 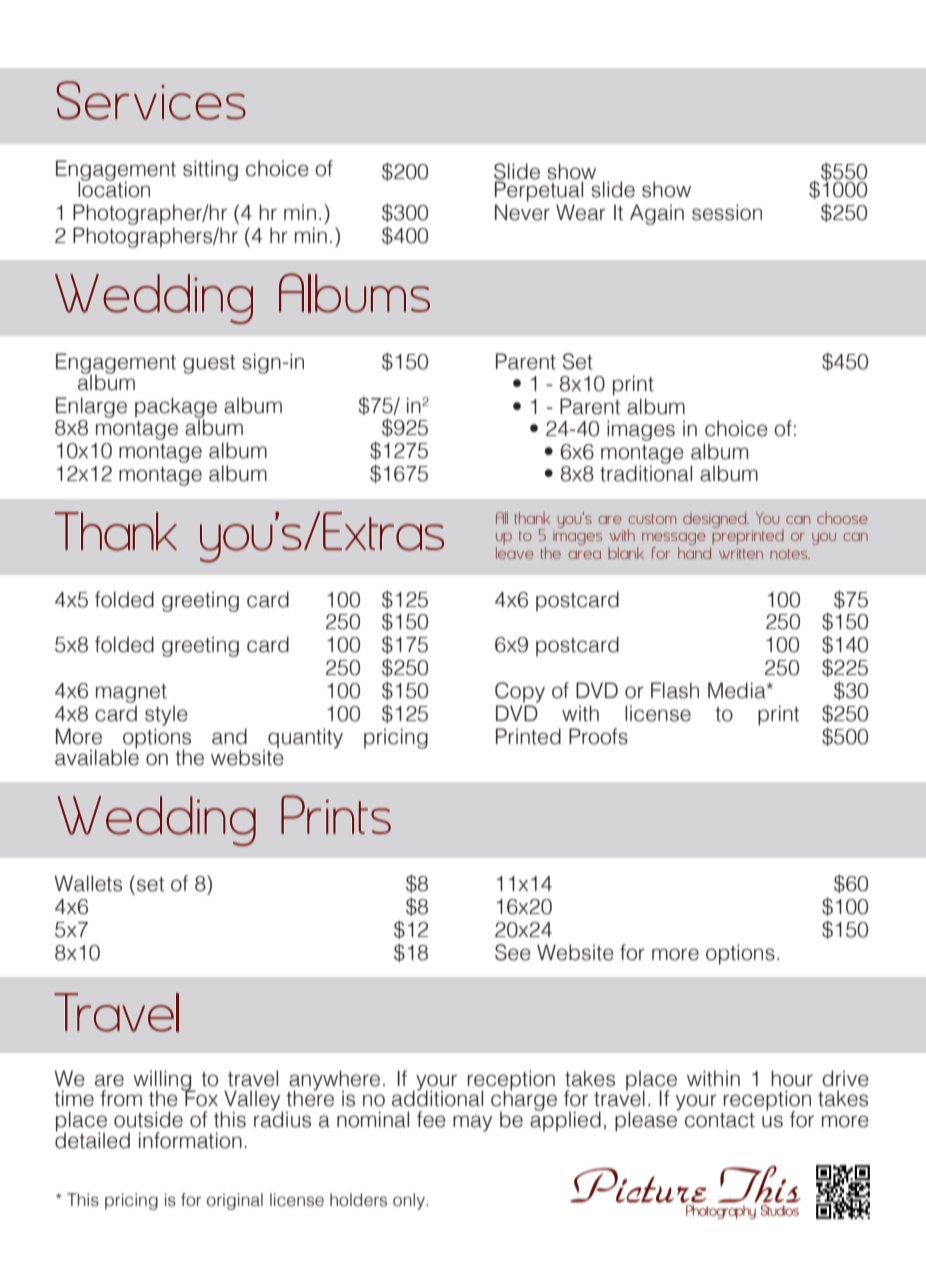 I want to click on may, so click(x=473, y=1123).
